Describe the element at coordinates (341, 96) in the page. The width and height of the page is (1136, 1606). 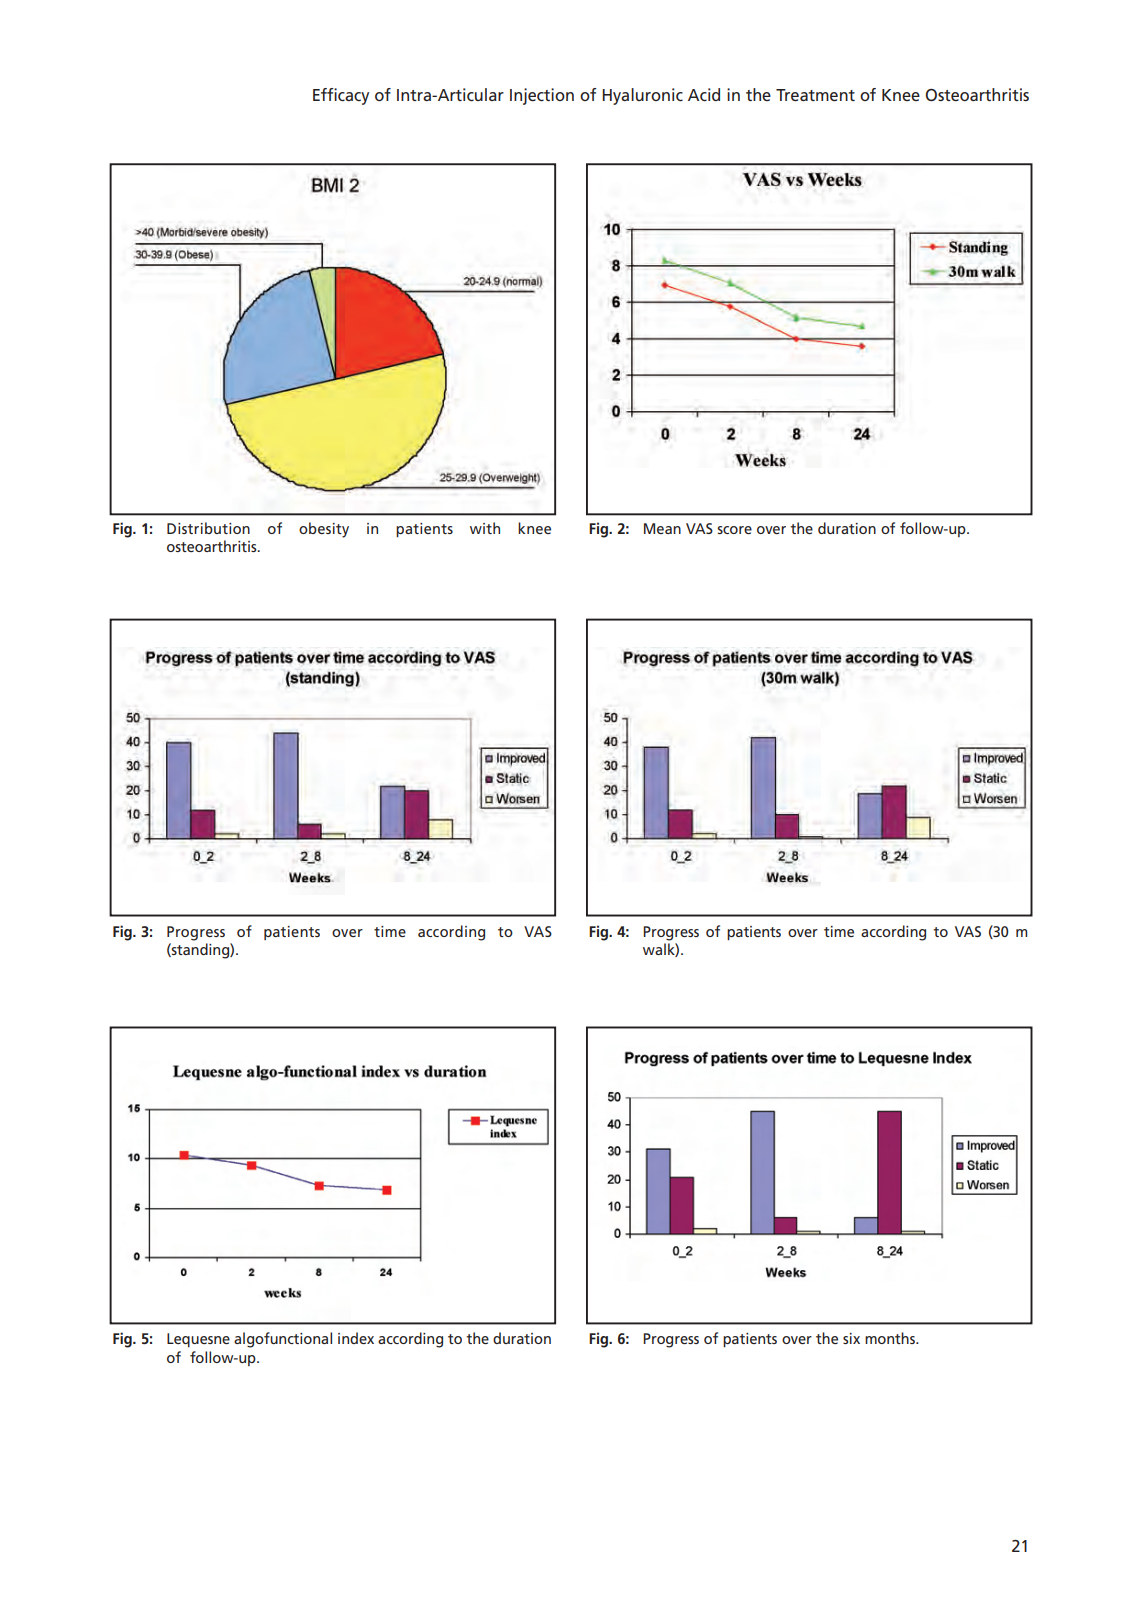
I see `Efficacy` at that location.
